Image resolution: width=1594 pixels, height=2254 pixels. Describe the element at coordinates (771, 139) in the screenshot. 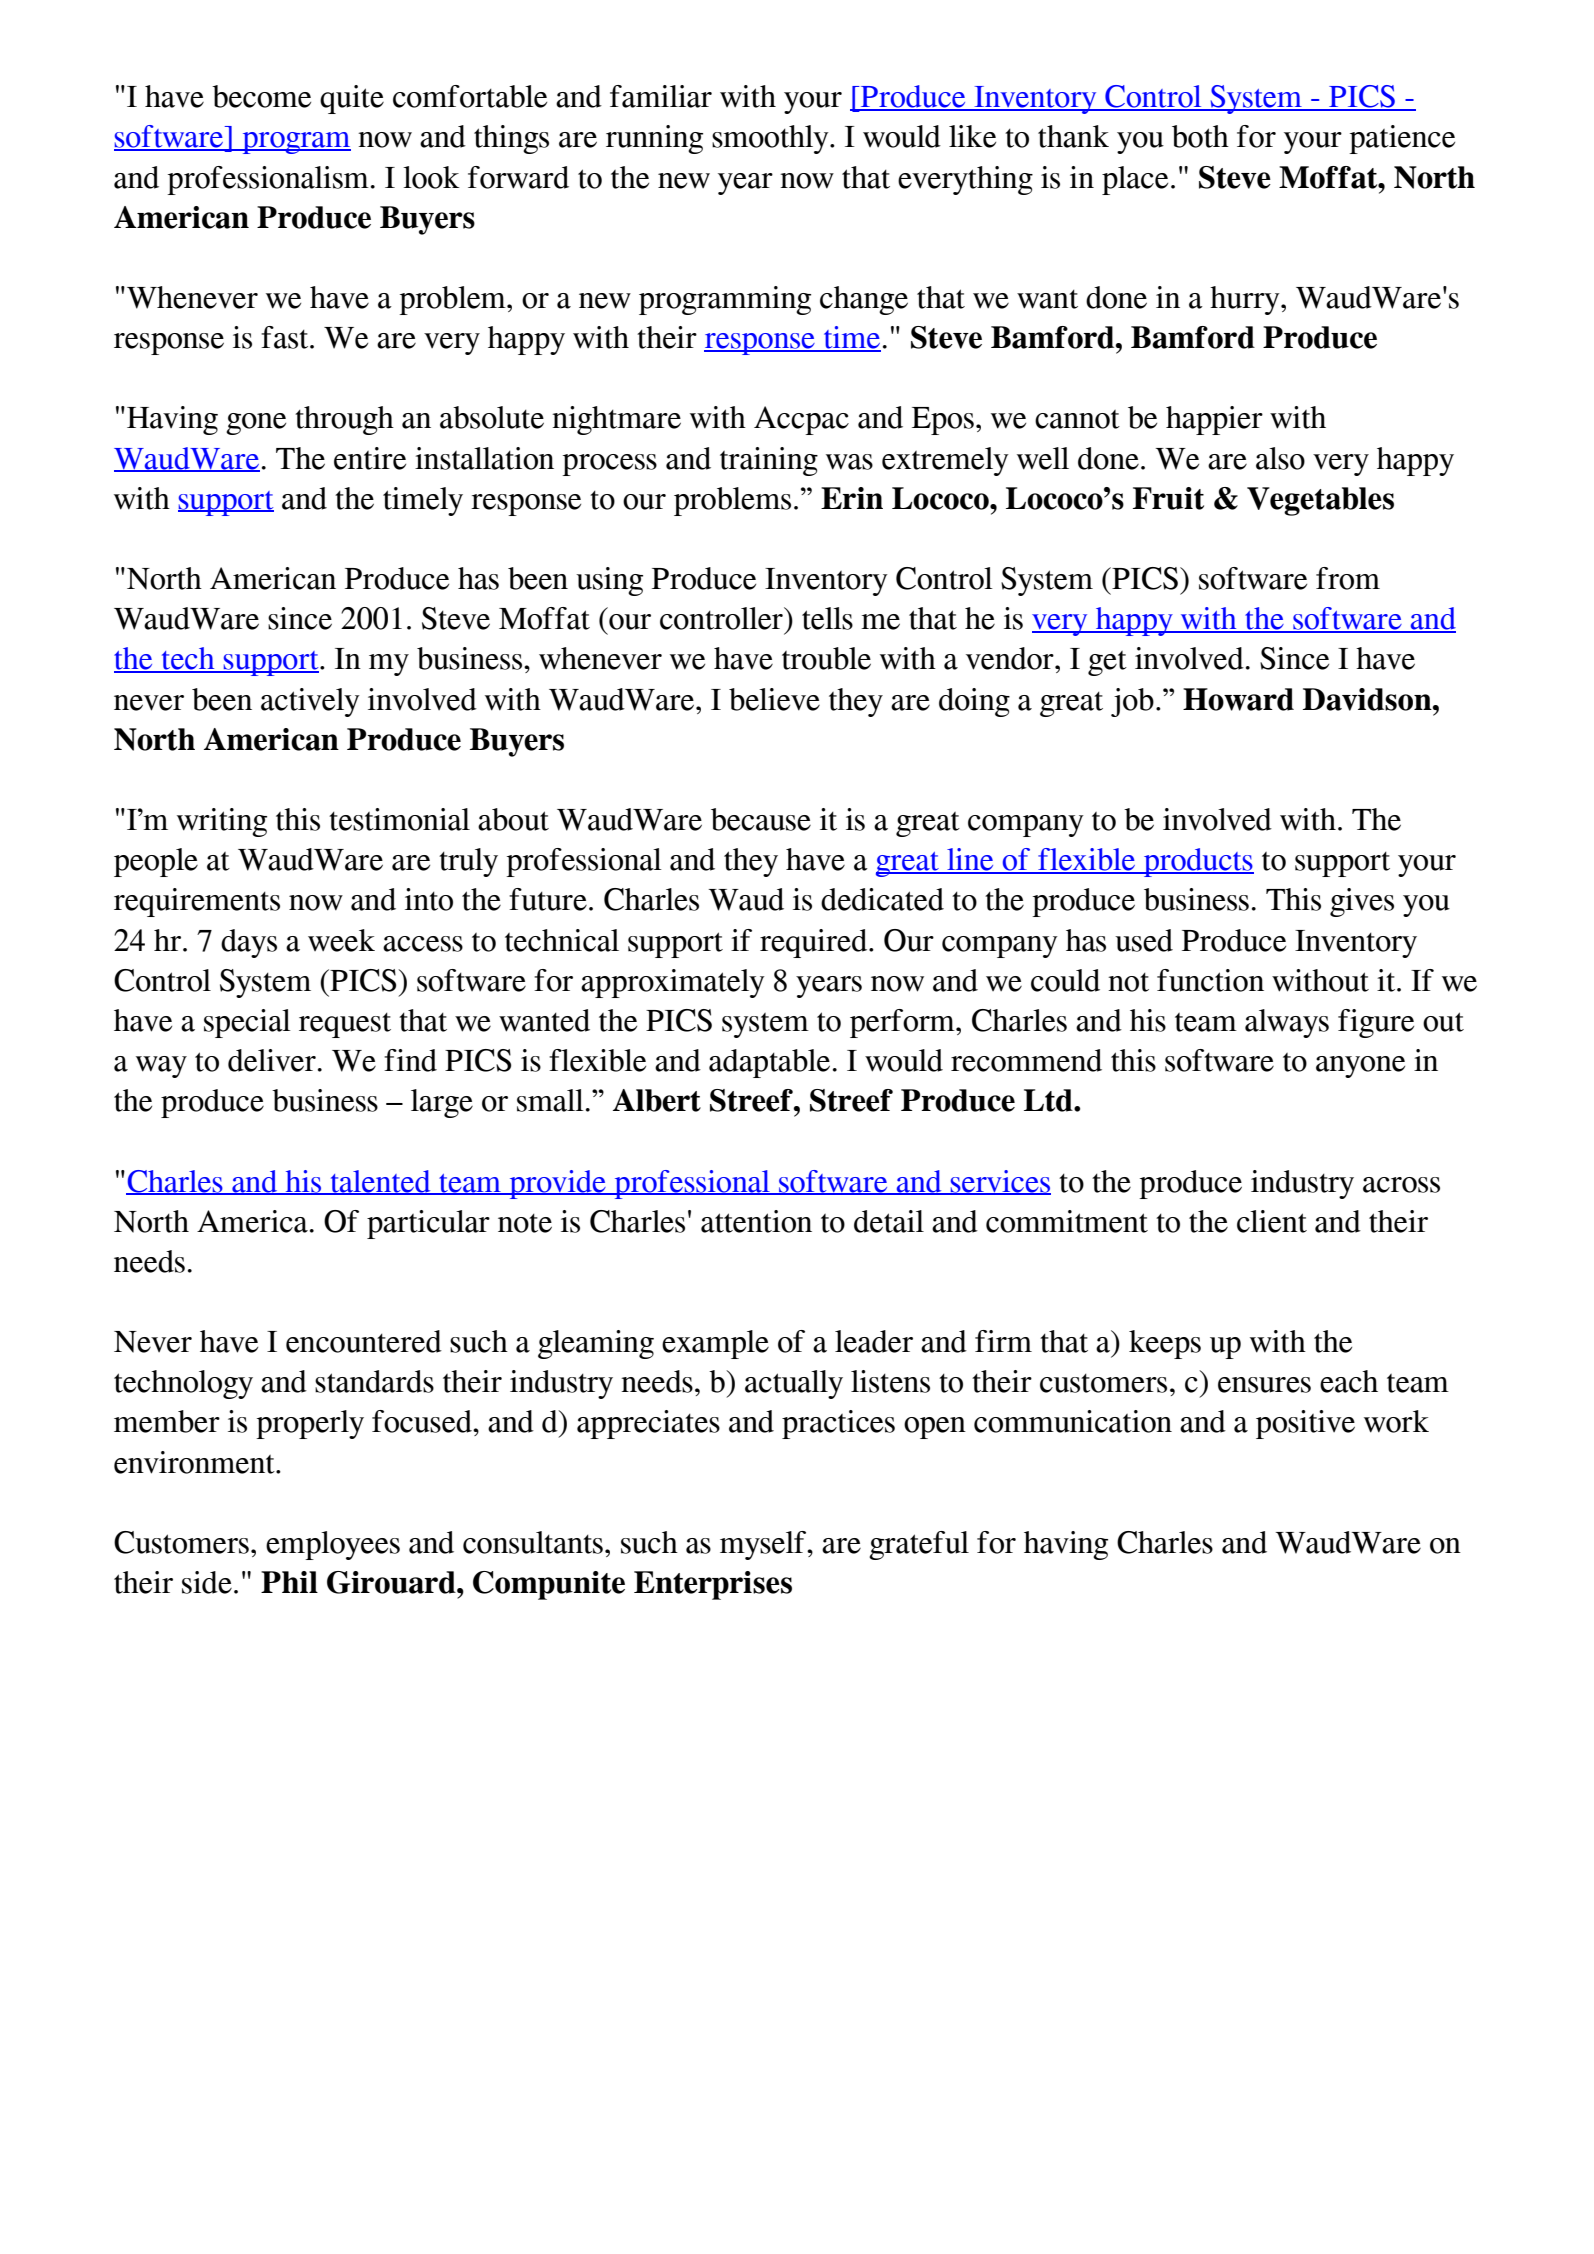

I see `smoothly` at that location.
